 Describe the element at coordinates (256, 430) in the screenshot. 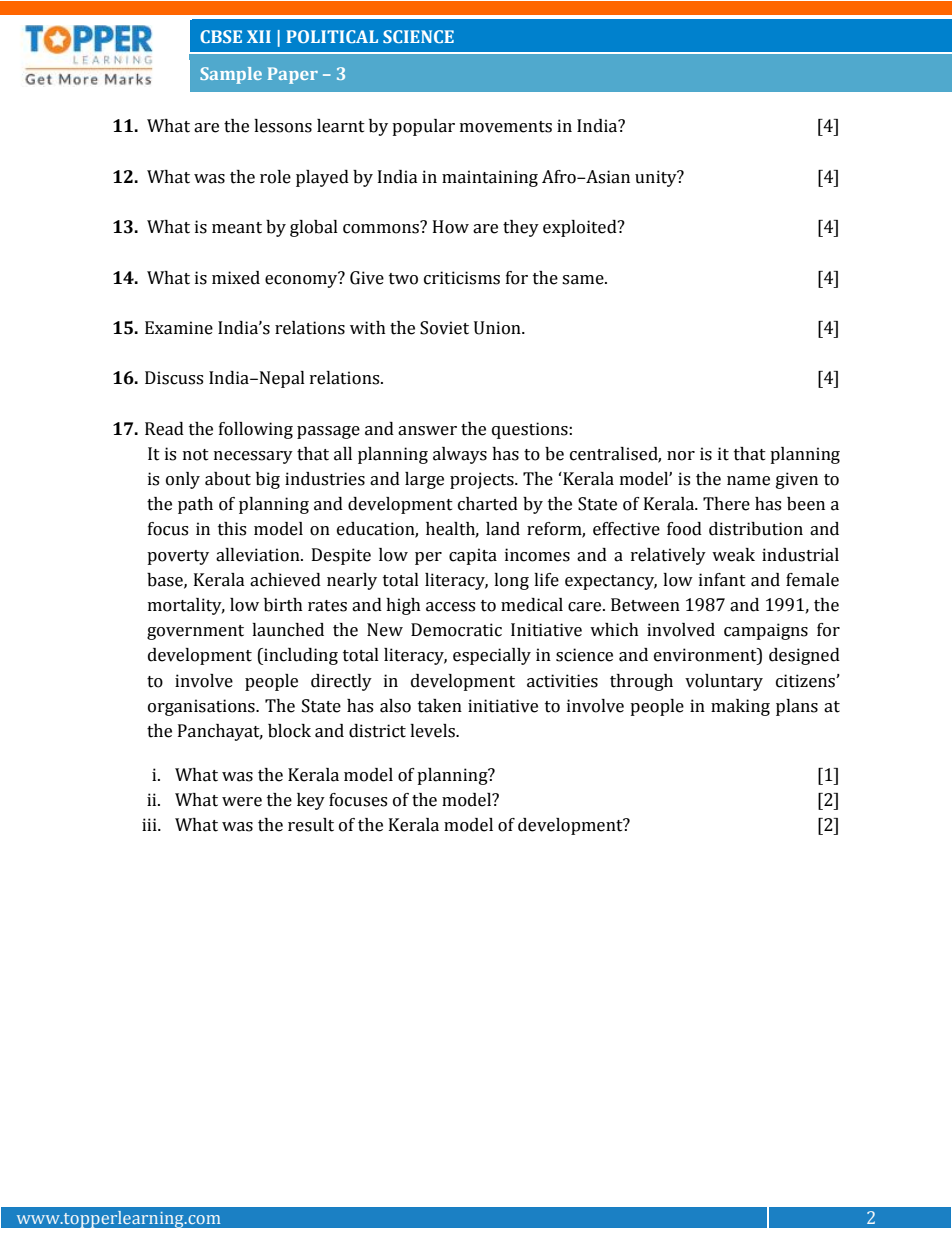

I see `following` at that location.
